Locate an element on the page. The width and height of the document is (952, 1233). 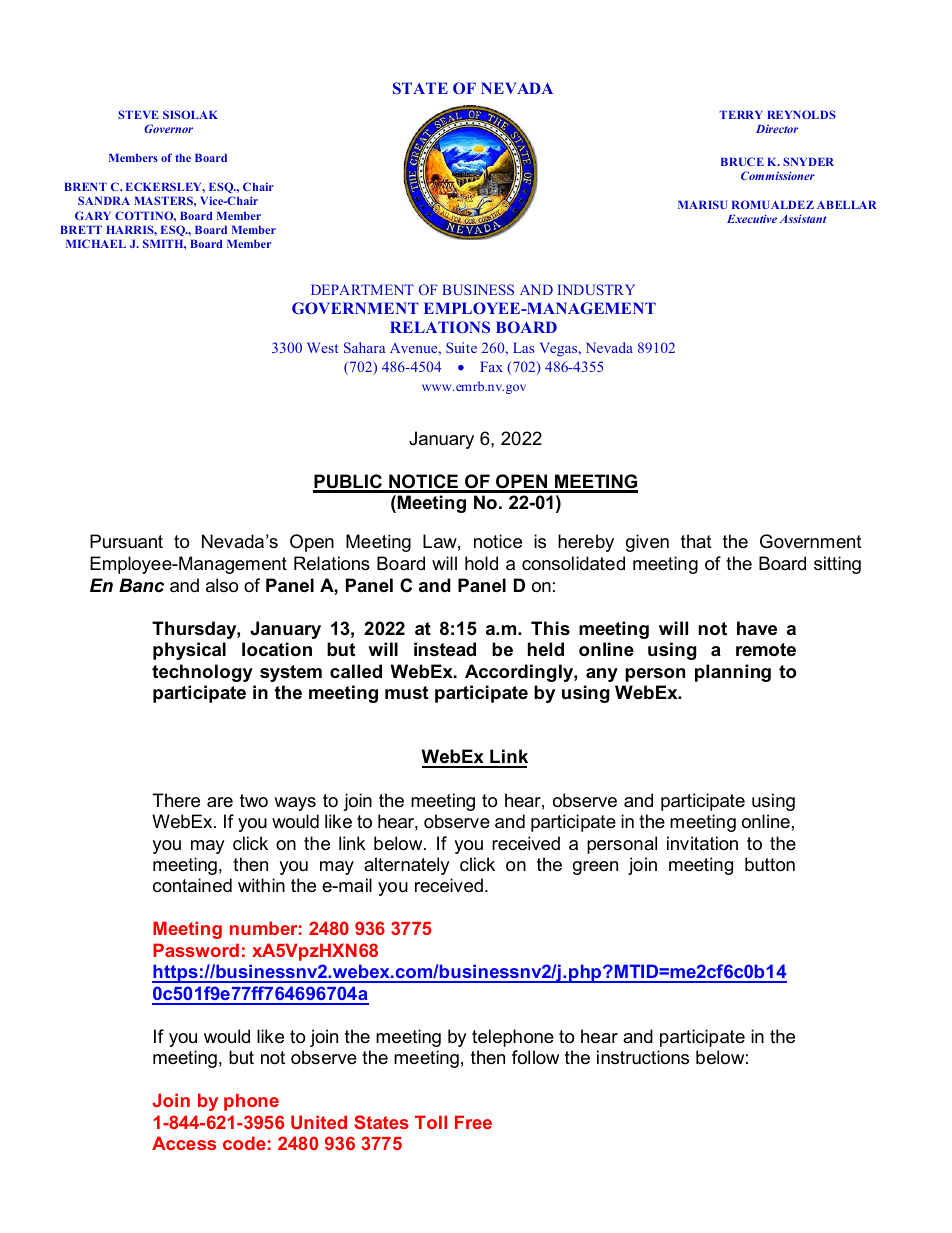
instead is located at coordinates (445, 649).
